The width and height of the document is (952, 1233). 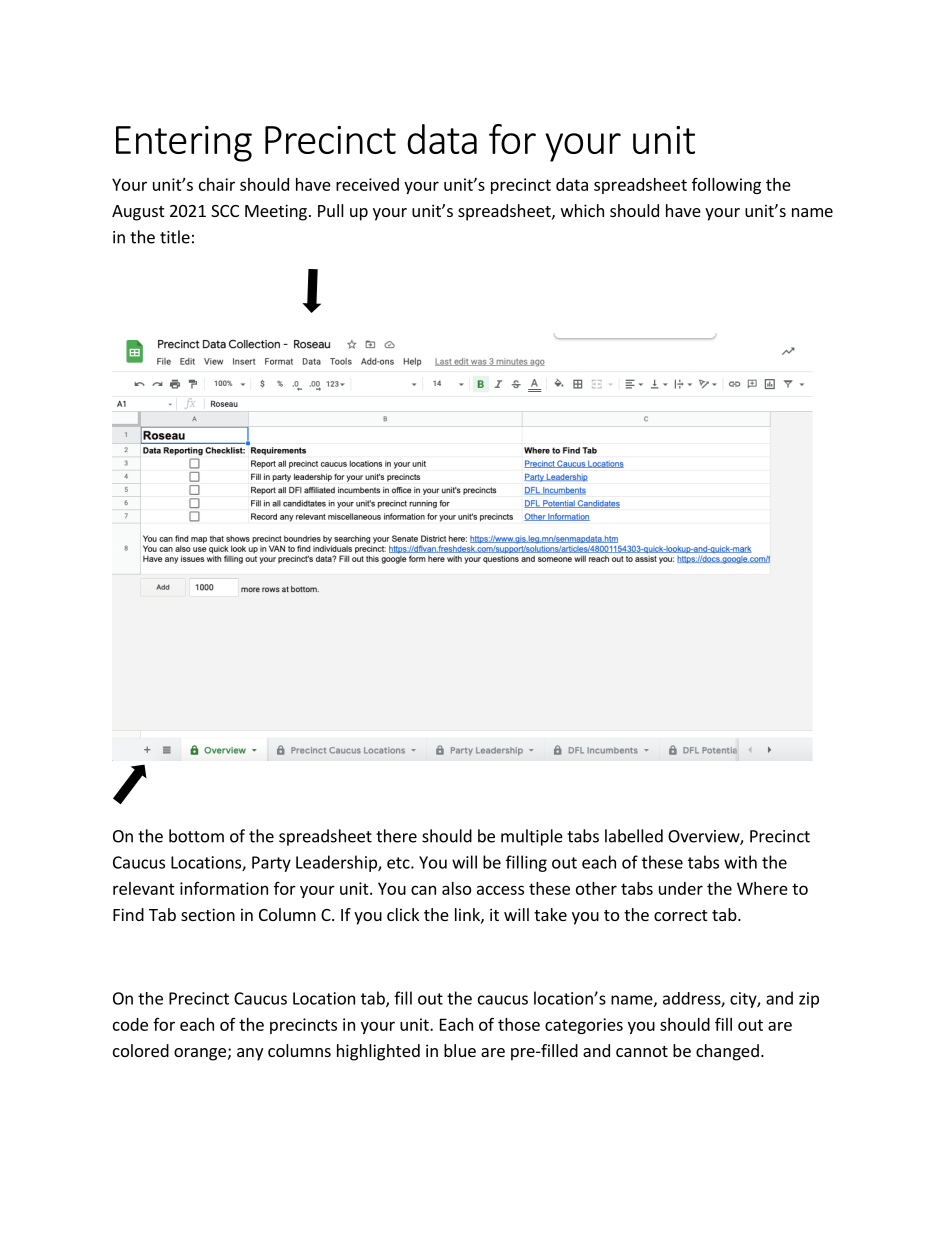 I want to click on blue, so click(x=460, y=1050).
